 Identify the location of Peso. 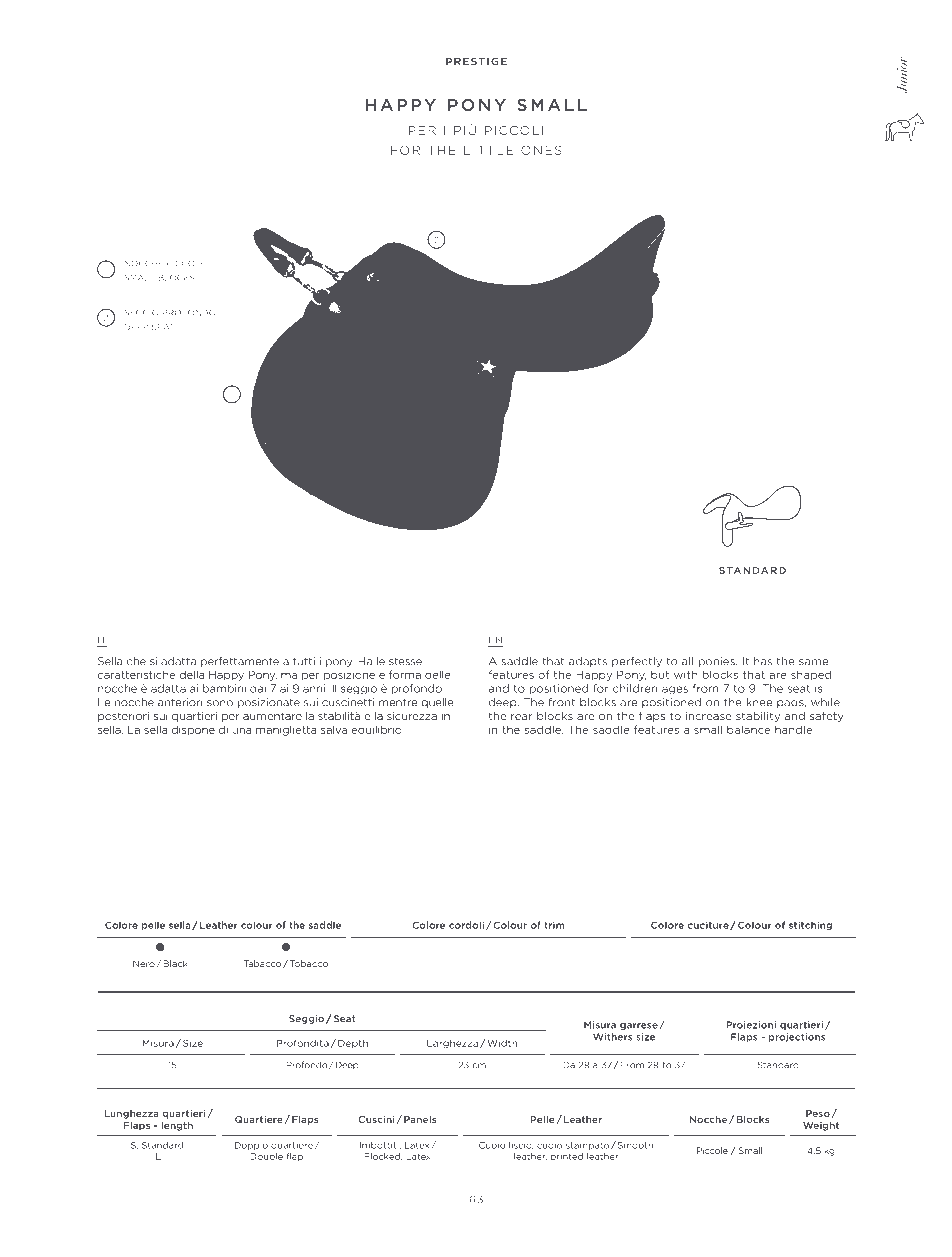
(819, 1114).
